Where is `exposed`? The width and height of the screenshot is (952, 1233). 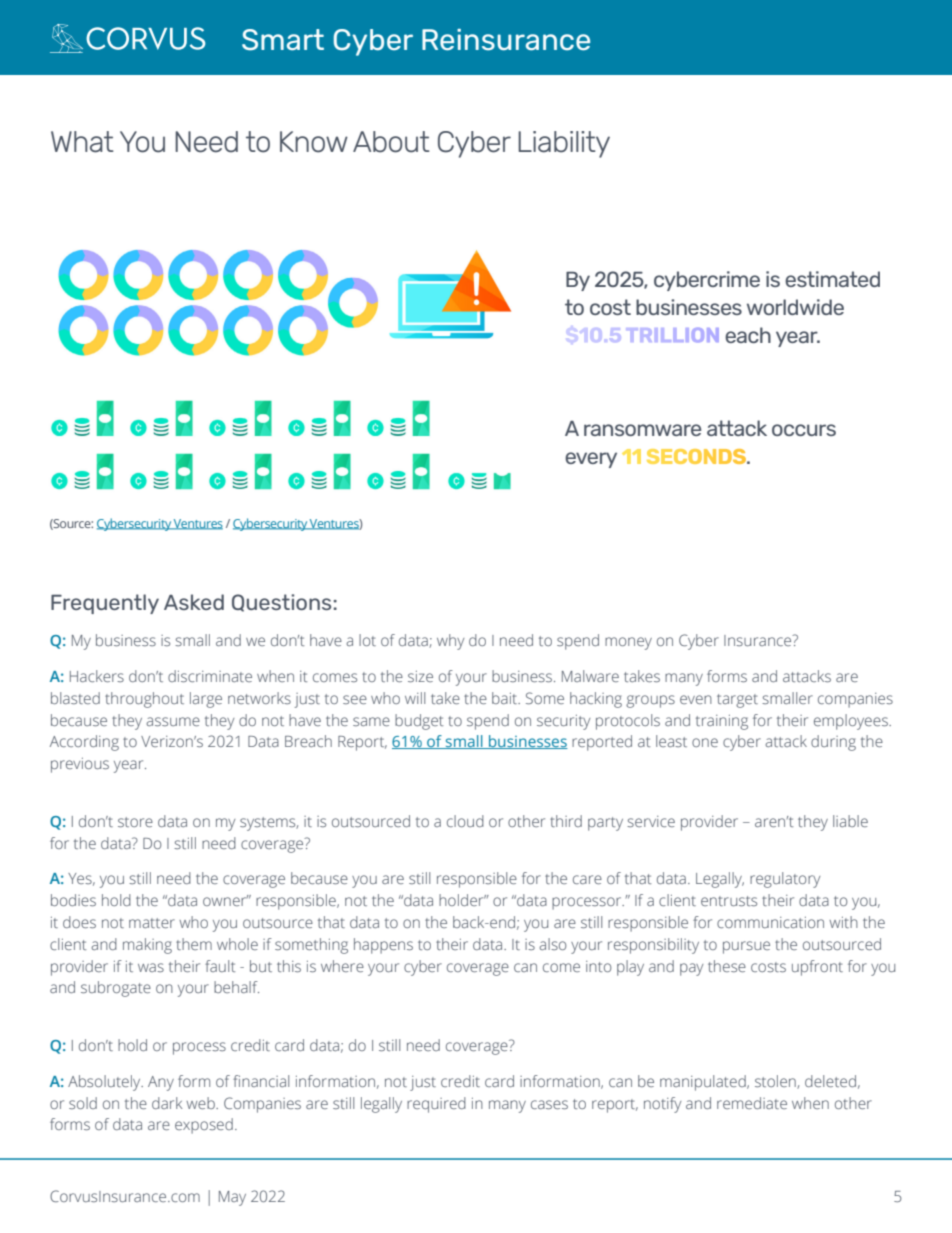 exposed is located at coordinates (204, 1126).
